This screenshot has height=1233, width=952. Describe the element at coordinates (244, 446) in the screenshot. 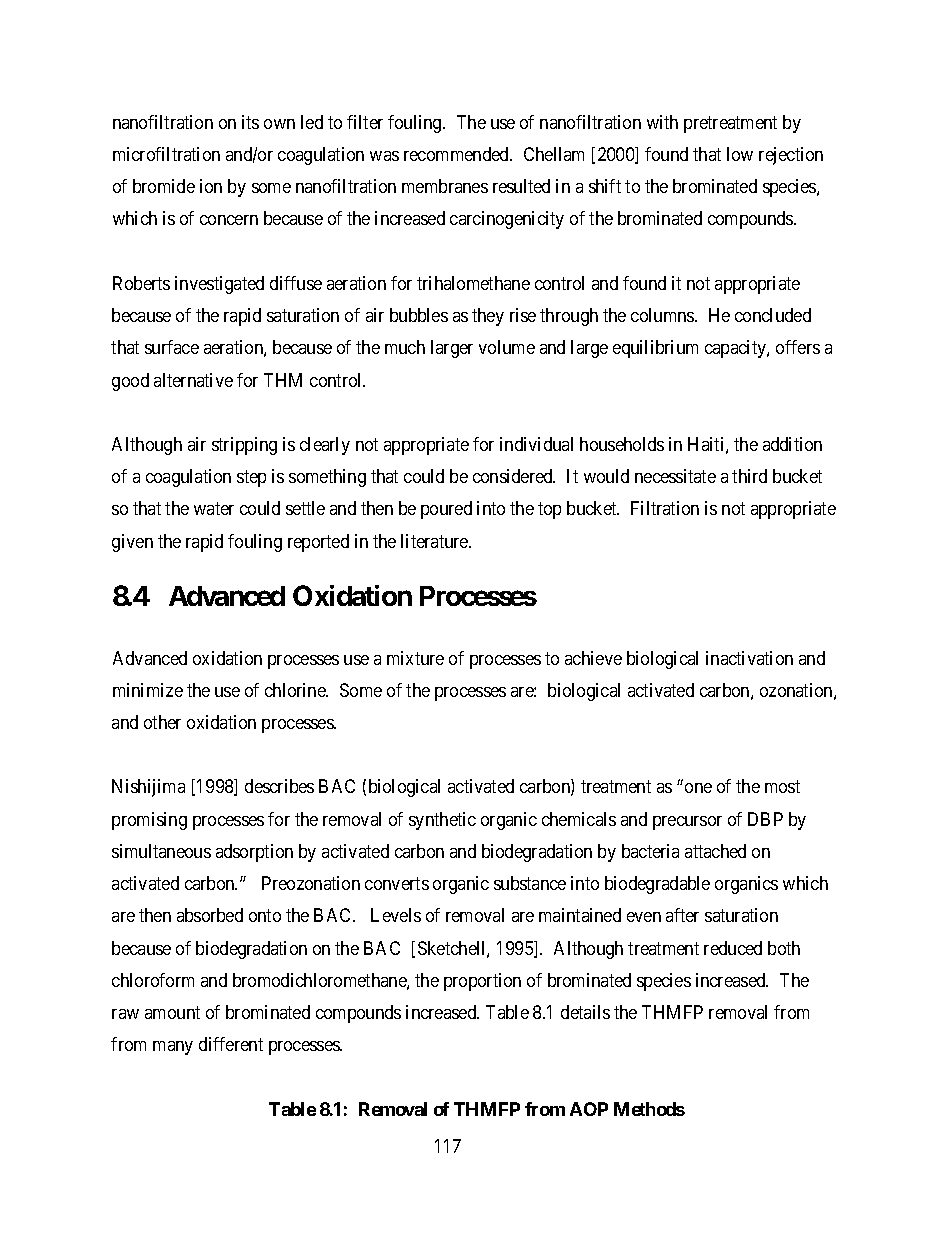

I see `stripping` at that location.
